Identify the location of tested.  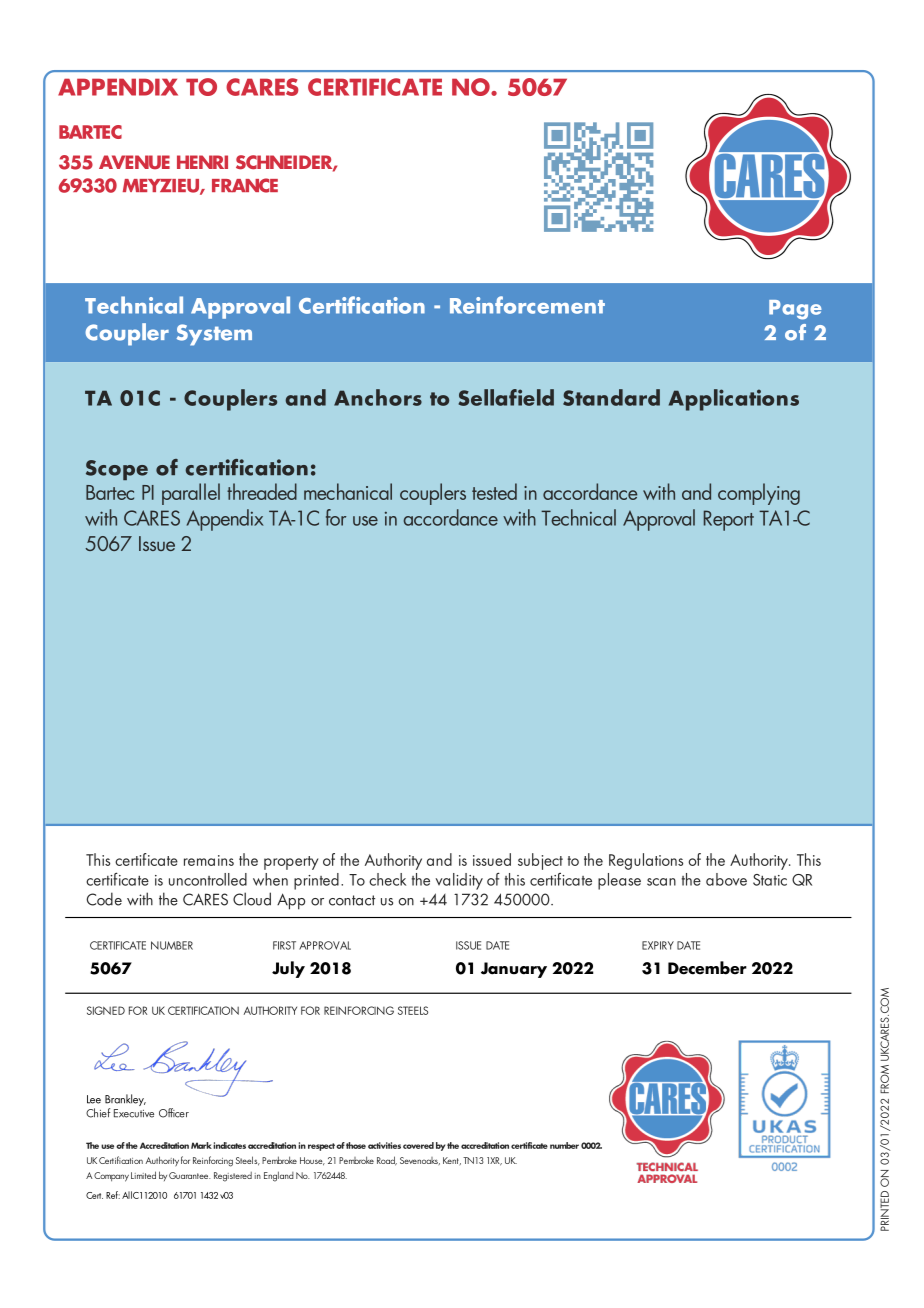
(494, 491).
